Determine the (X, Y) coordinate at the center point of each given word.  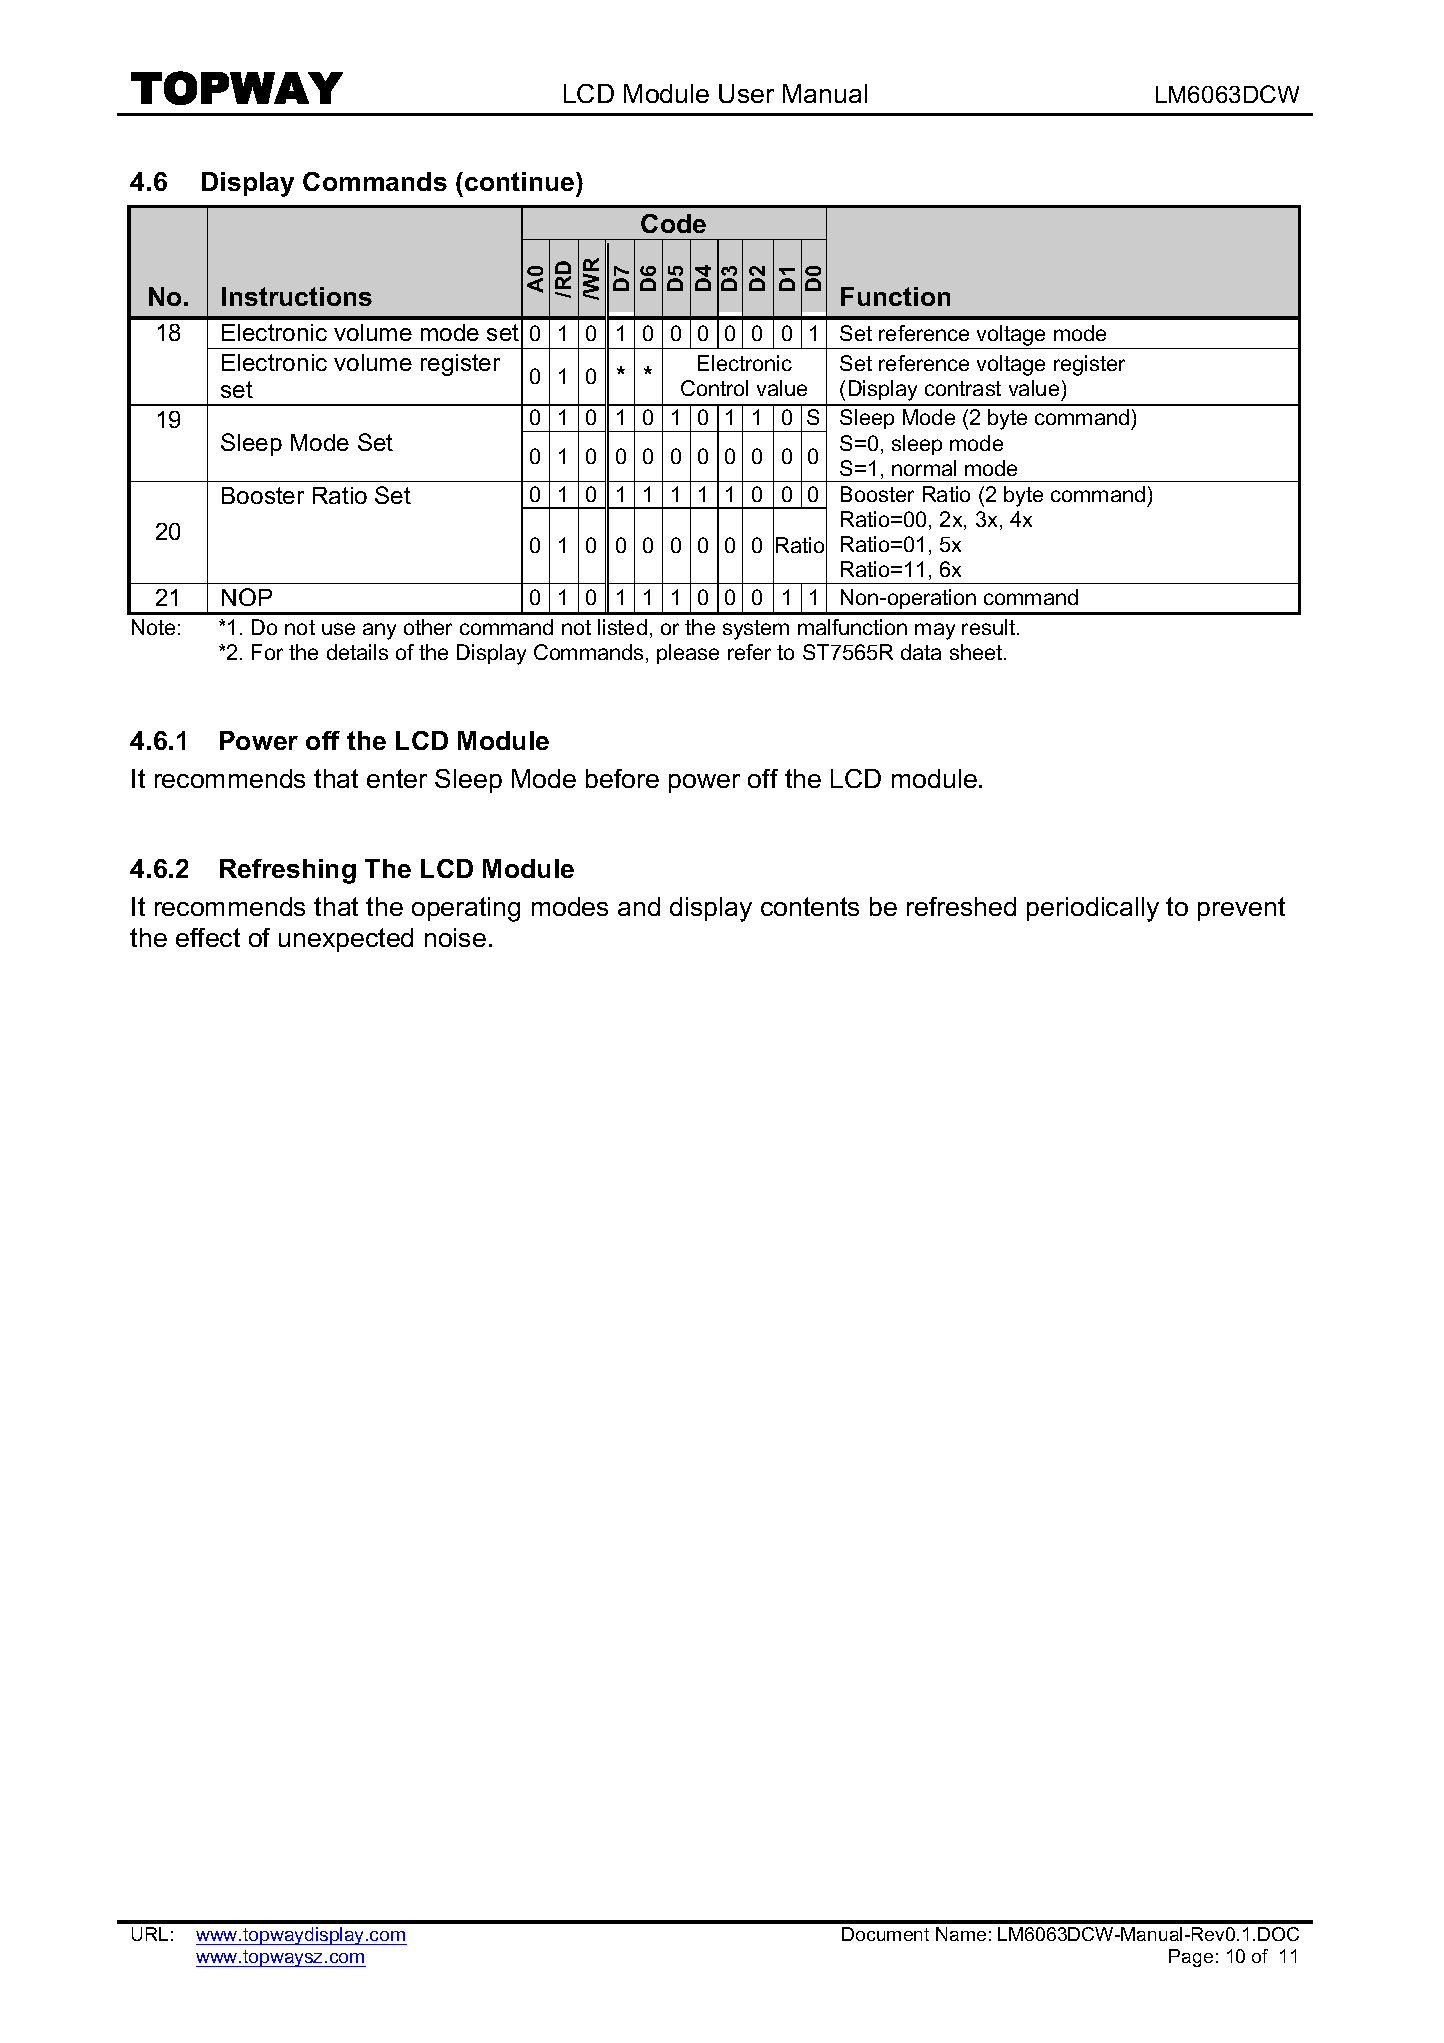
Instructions (297, 296)
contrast (963, 388)
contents (810, 906)
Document (885, 1934)
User (746, 93)
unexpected (346, 940)
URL (150, 1934)
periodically (1093, 909)
